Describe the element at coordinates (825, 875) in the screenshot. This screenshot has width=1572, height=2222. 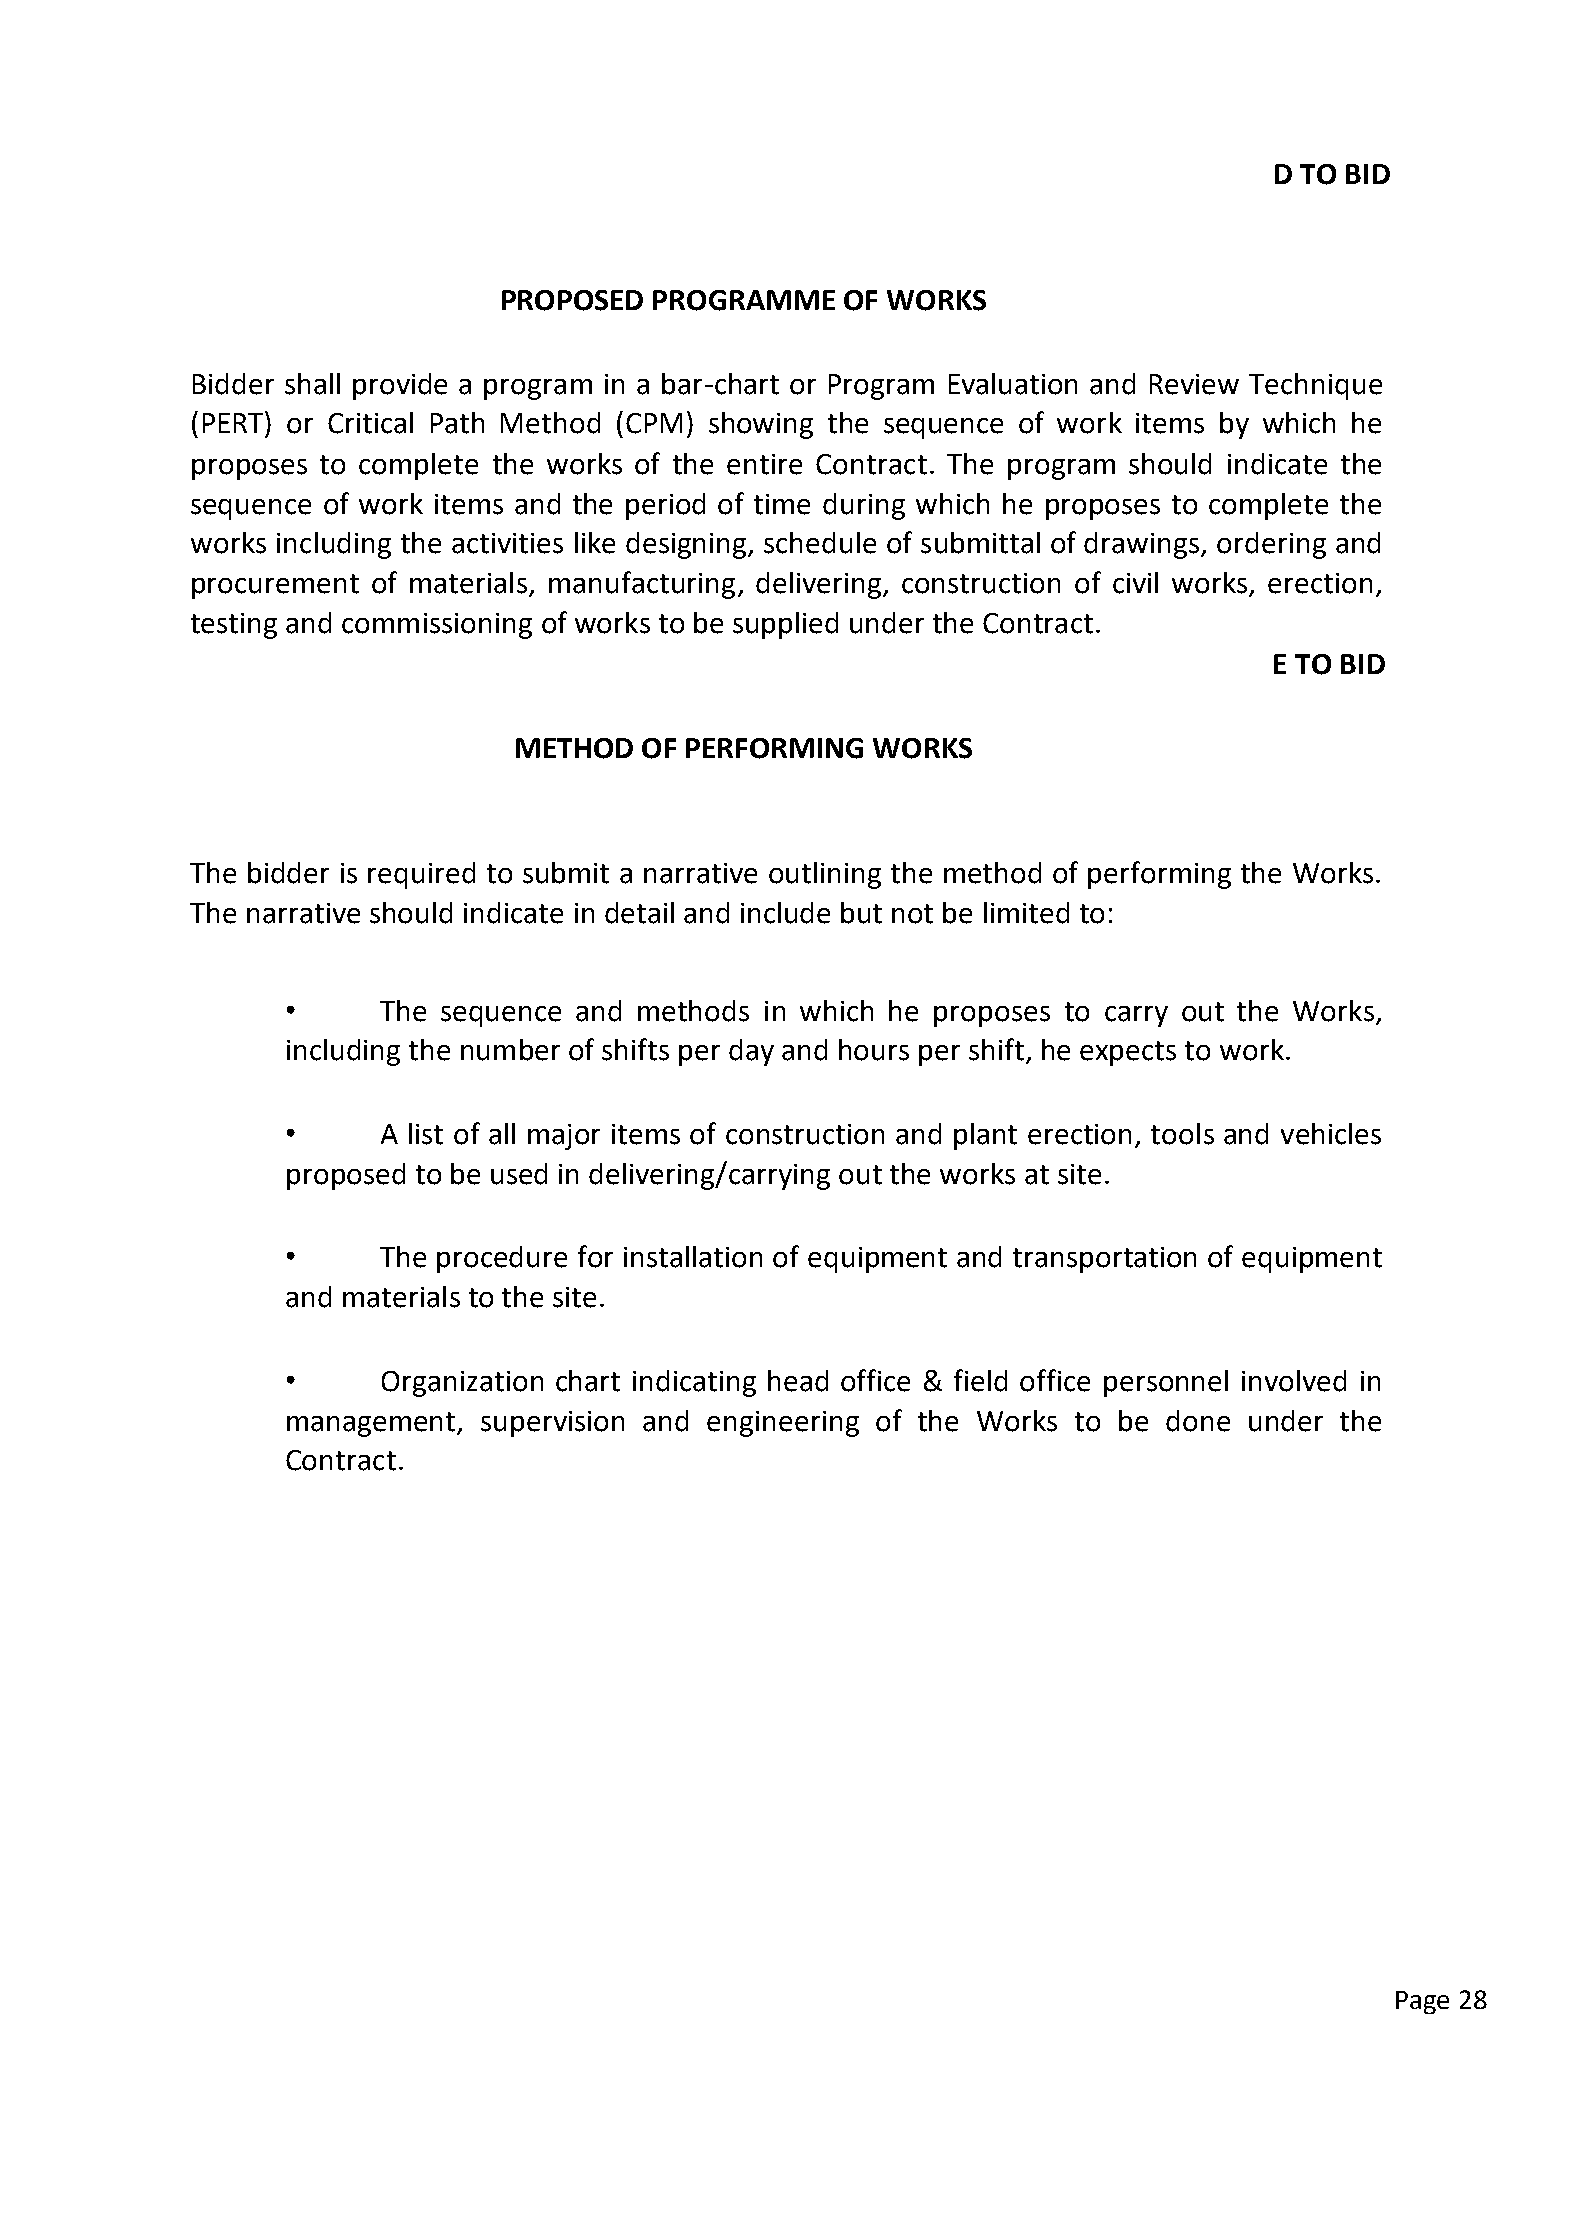
I see `outlining` at that location.
